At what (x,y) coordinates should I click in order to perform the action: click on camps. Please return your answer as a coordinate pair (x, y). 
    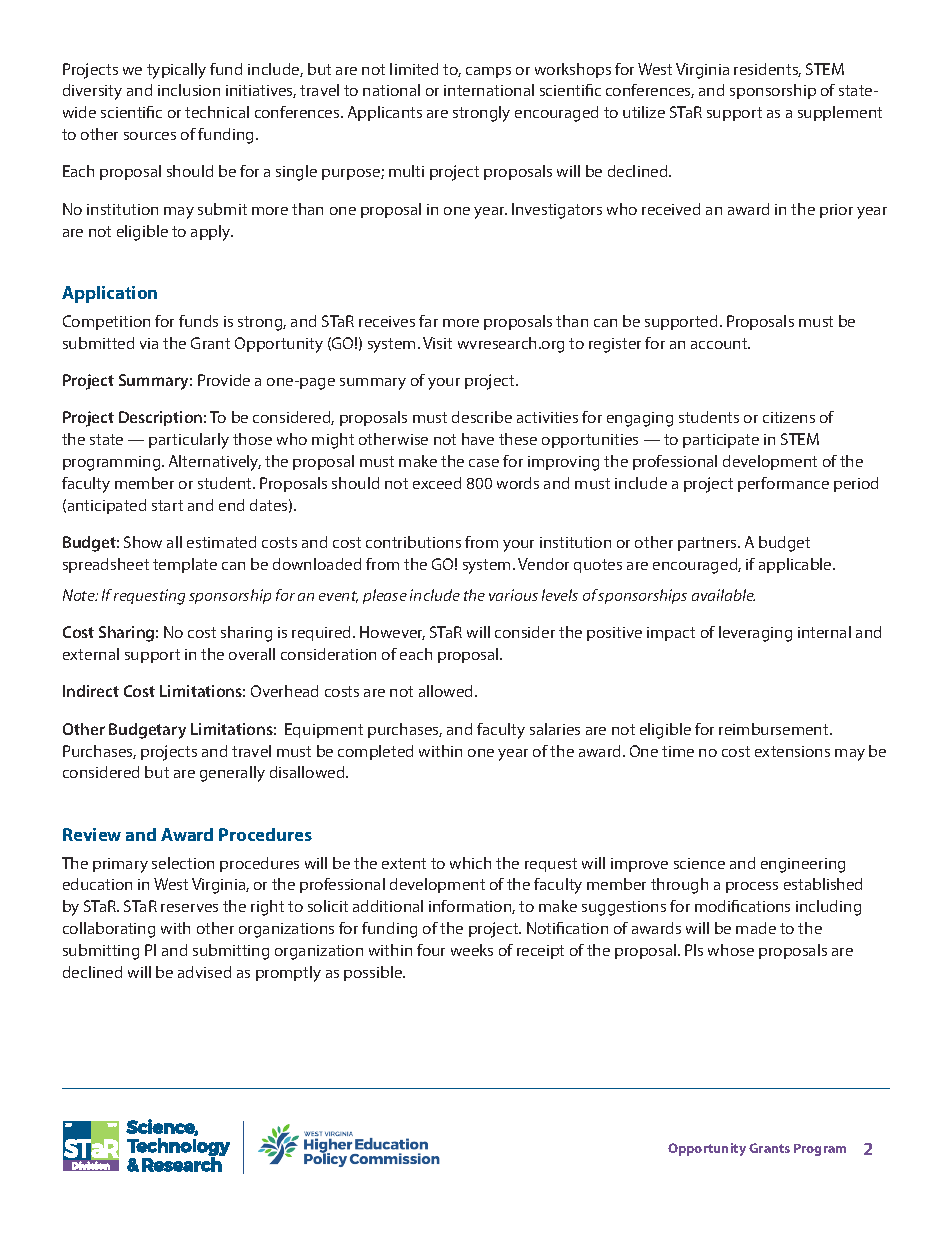
    Looking at the image, I should click on (488, 72).
